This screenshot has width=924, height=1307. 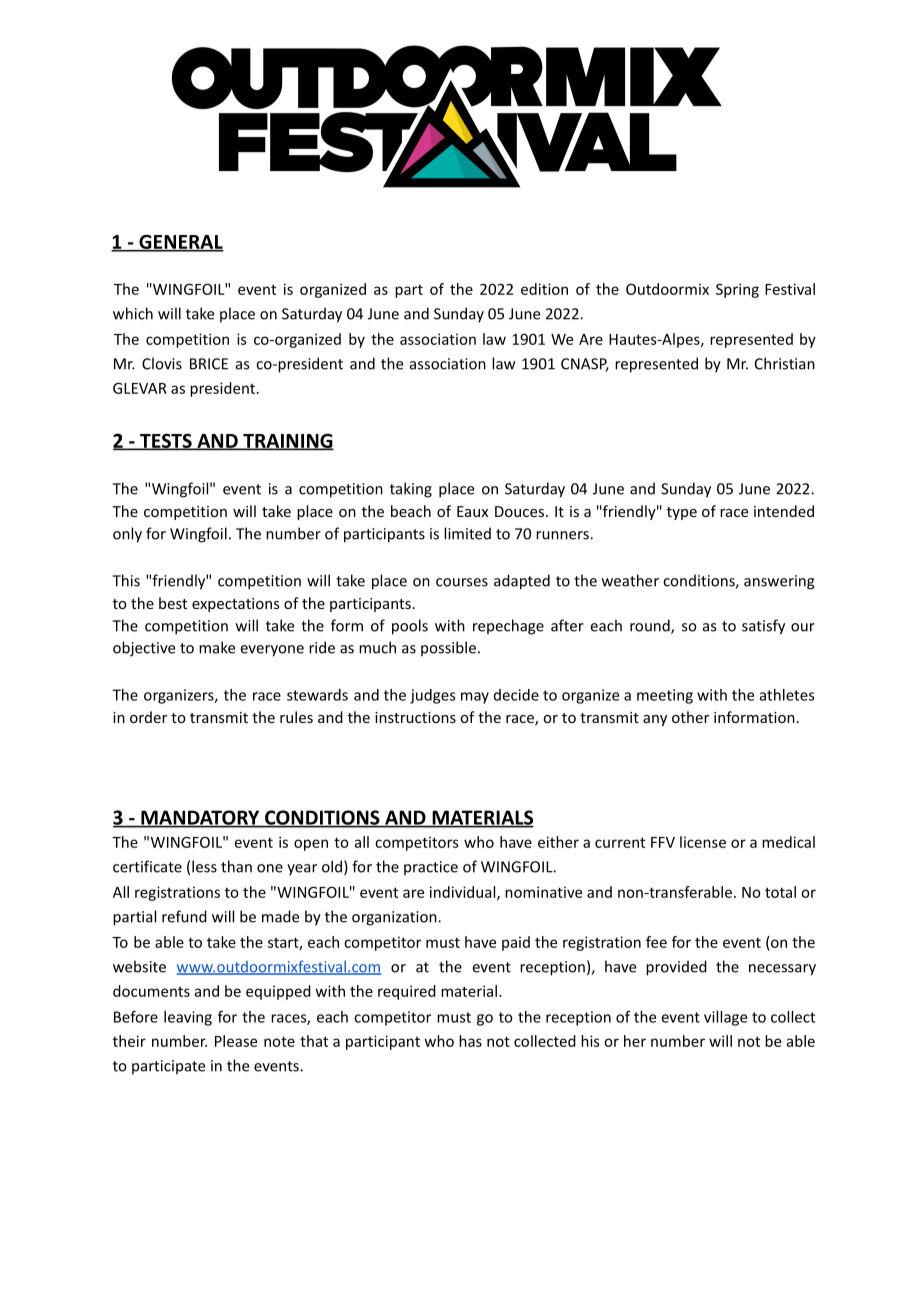 I want to click on Spring, so click(x=737, y=290).
